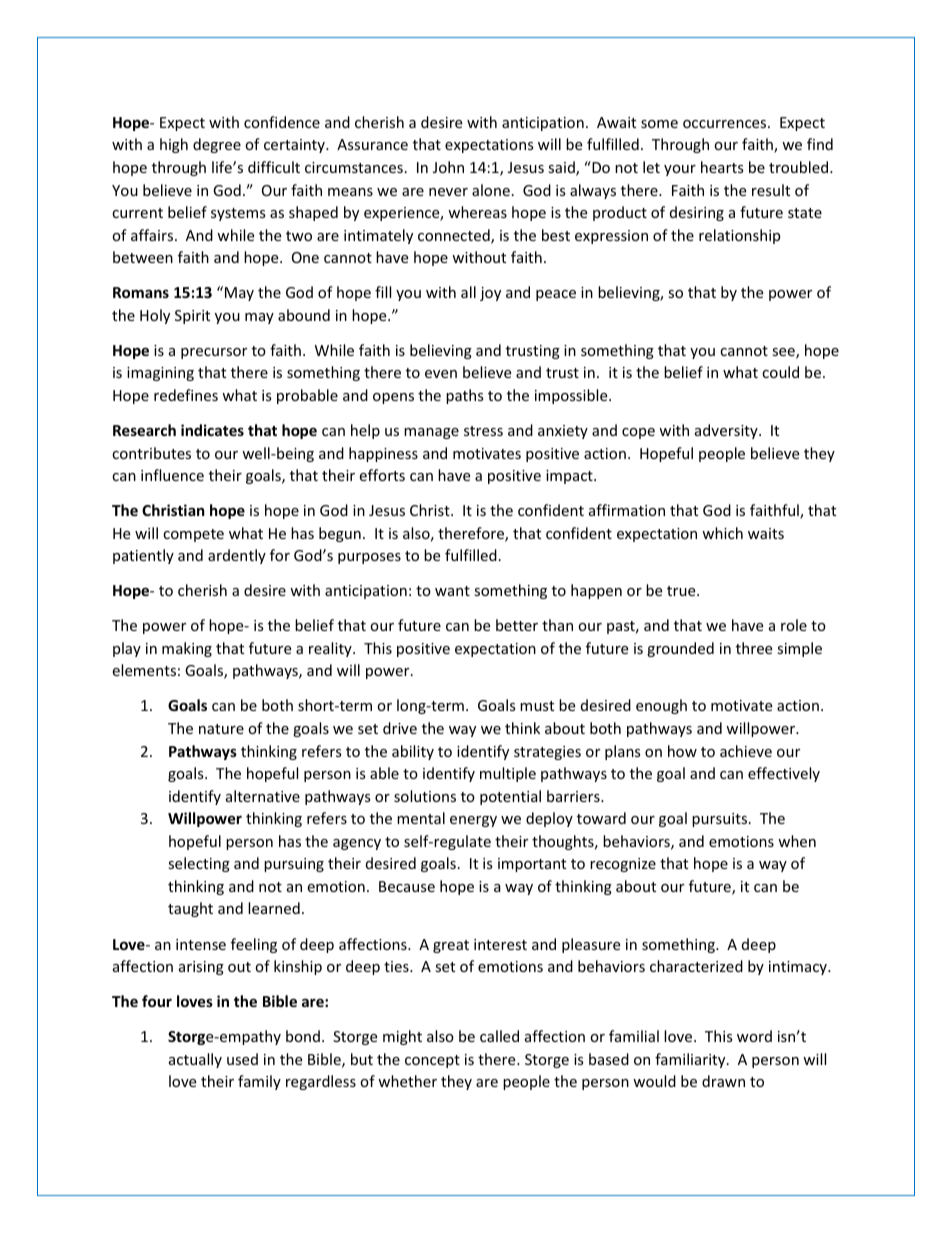 This screenshot has height=1233, width=952. What do you see at coordinates (797, 841) in the screenshot?
I see `when` at bounding box center [797, 841].
